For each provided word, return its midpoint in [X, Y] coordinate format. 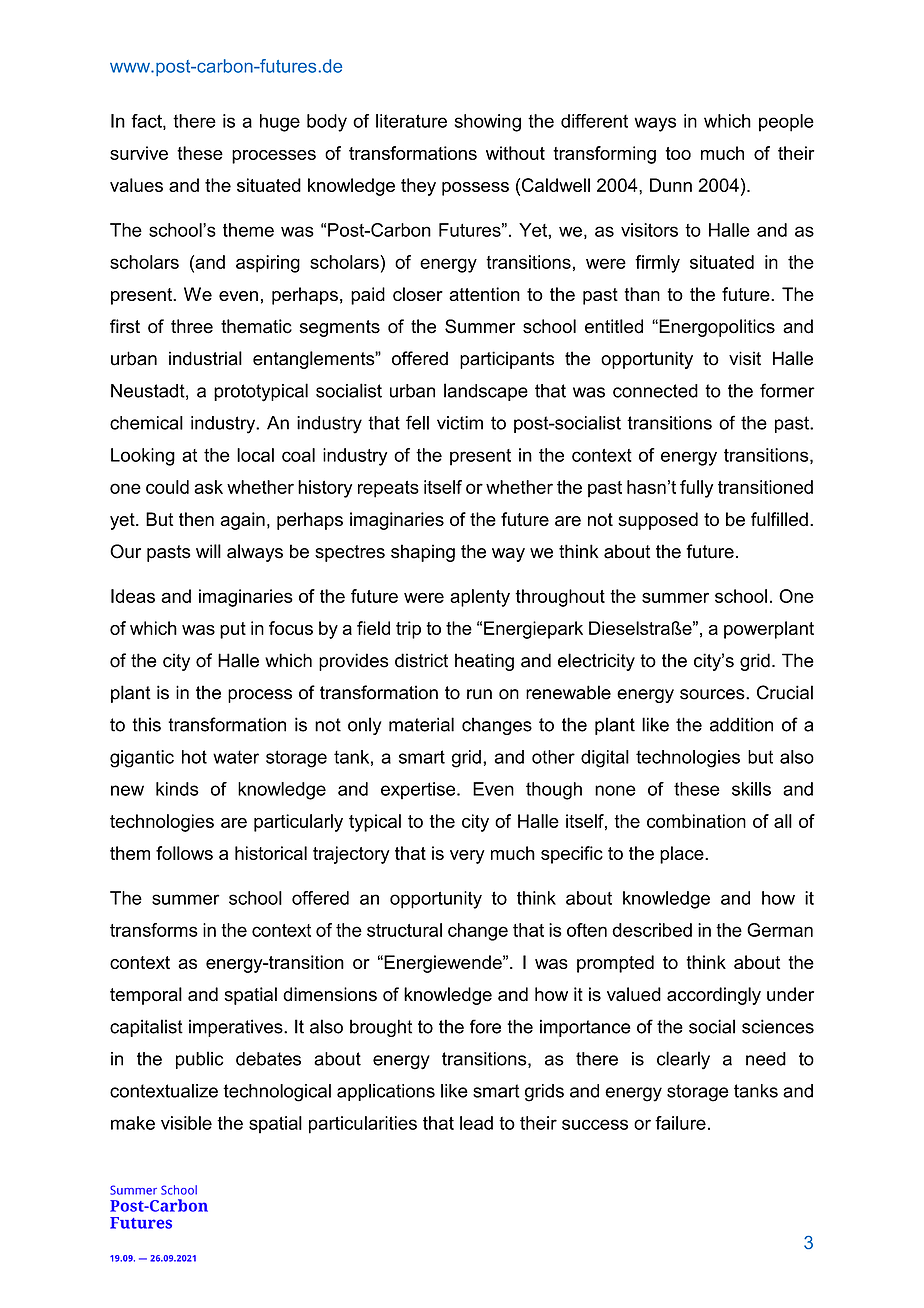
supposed [658, 521]
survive [139, 153]
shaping [423, 553]
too [678, 153]
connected [655, 391]
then [196, 519]
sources [713, 694]
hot [194, 757]
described [652, 930]
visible [186, 1123]
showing [488, 123]
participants [507, 360]
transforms [154, 930]
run [479, 694]
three [192, 326]
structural [404, 930]
